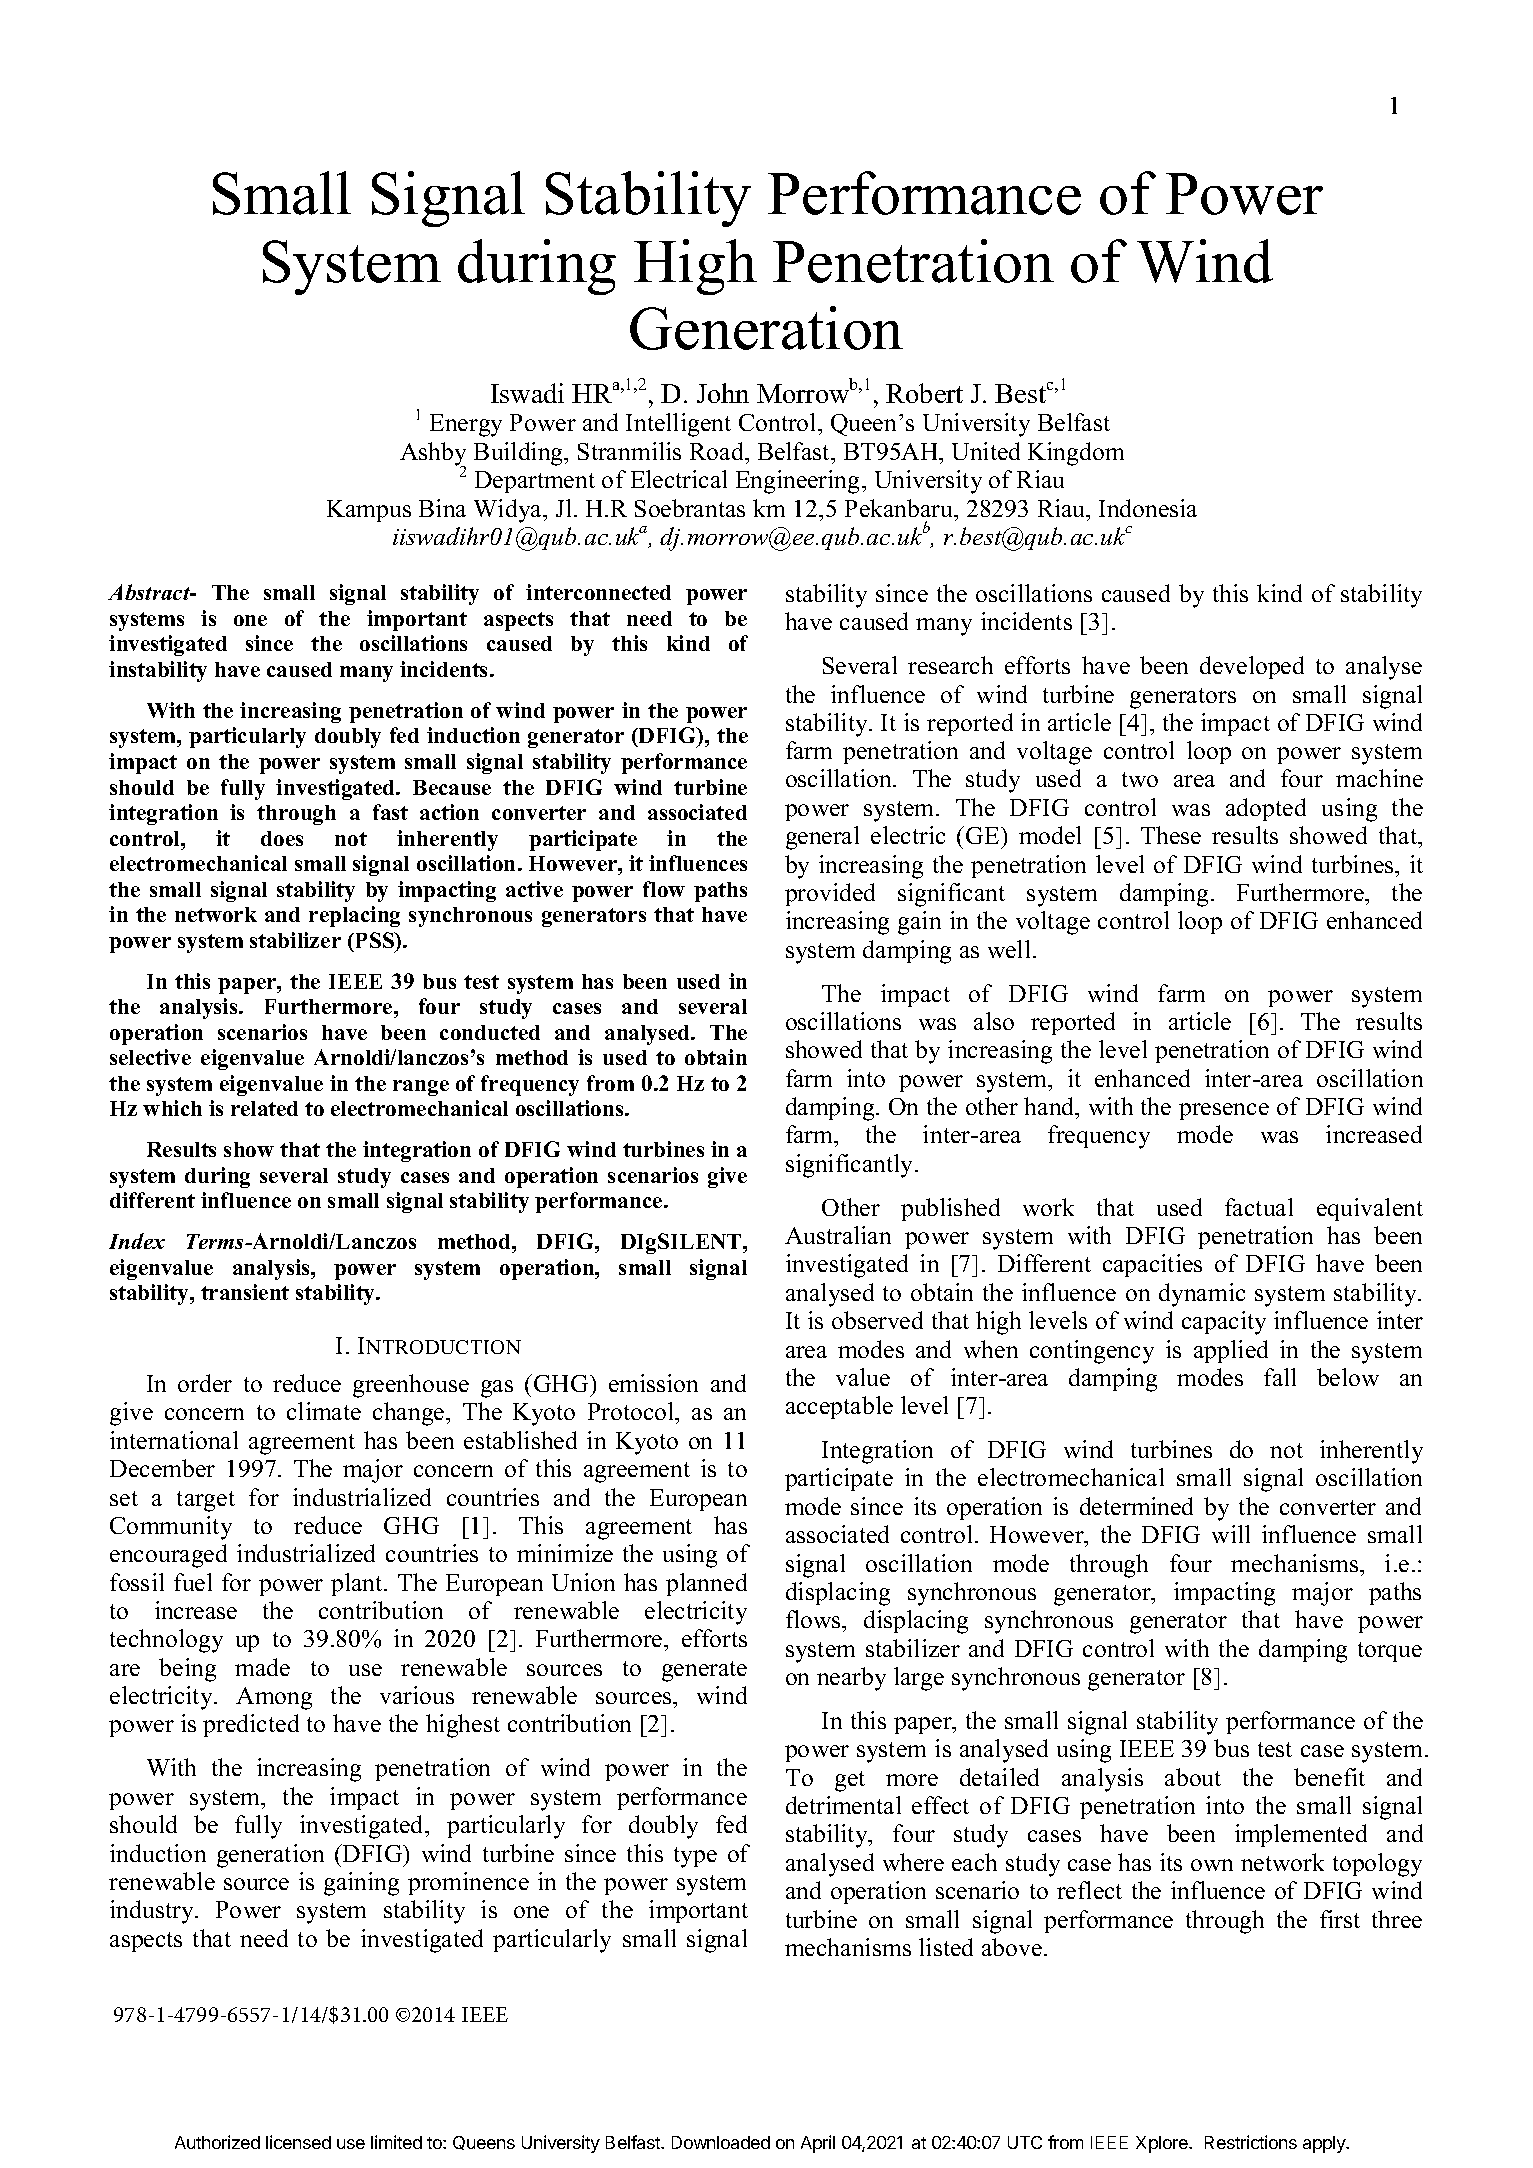  What do you see at coordinates (822, 838) in the screenshot?
I see `general` at bounding box center [822, 838].
